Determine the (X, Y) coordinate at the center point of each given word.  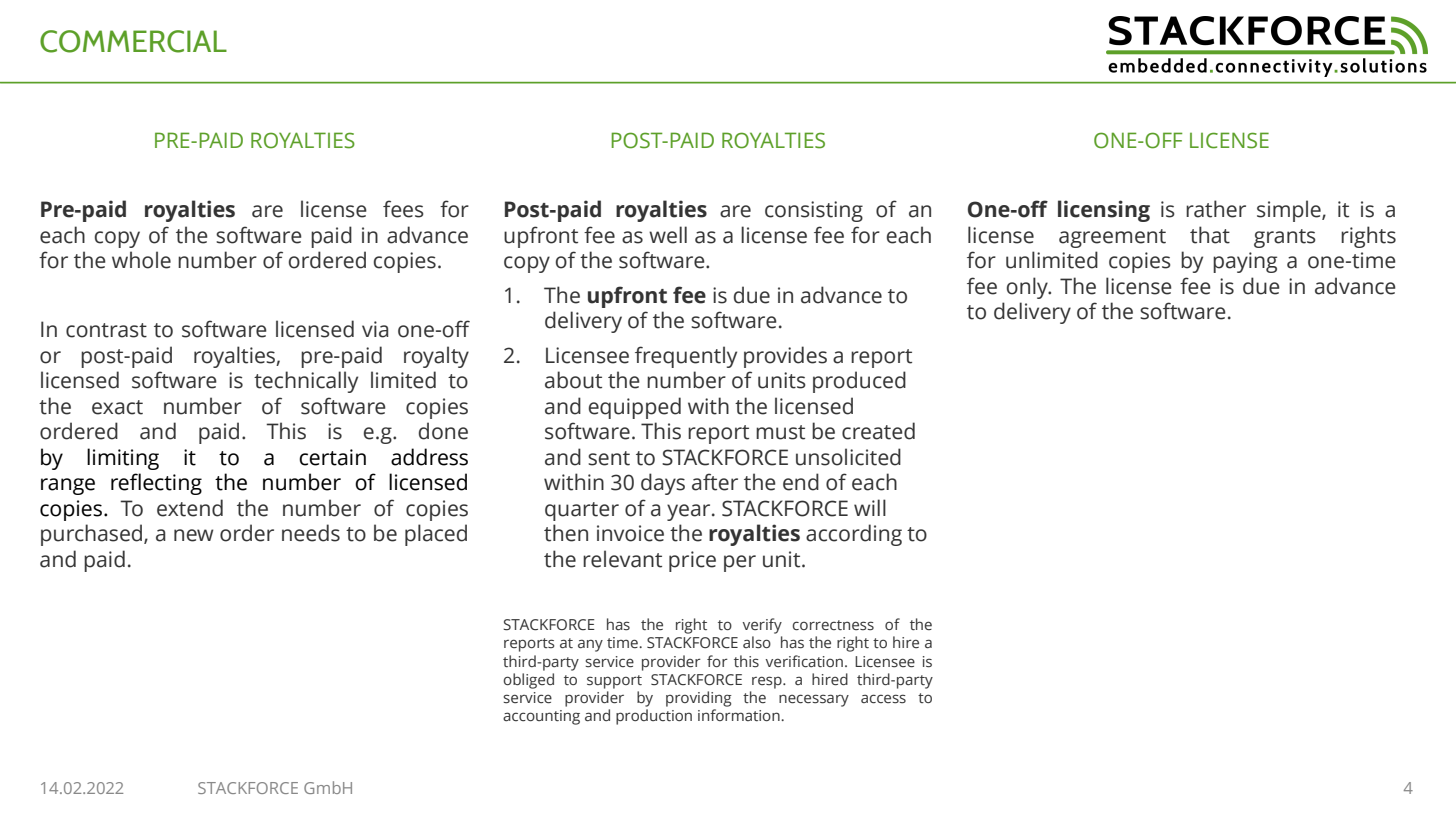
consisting (814, 211)
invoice (630, 533)
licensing (1104, 211)
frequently (686, 357)
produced (859, 382)
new (193, 535)
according (854, 535)
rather (1216, 209)
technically (306, 382)
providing (699, 699)
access (883, 699)
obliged (529, 681)
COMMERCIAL (133, 41)
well (668, 235)
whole (141, 260)
